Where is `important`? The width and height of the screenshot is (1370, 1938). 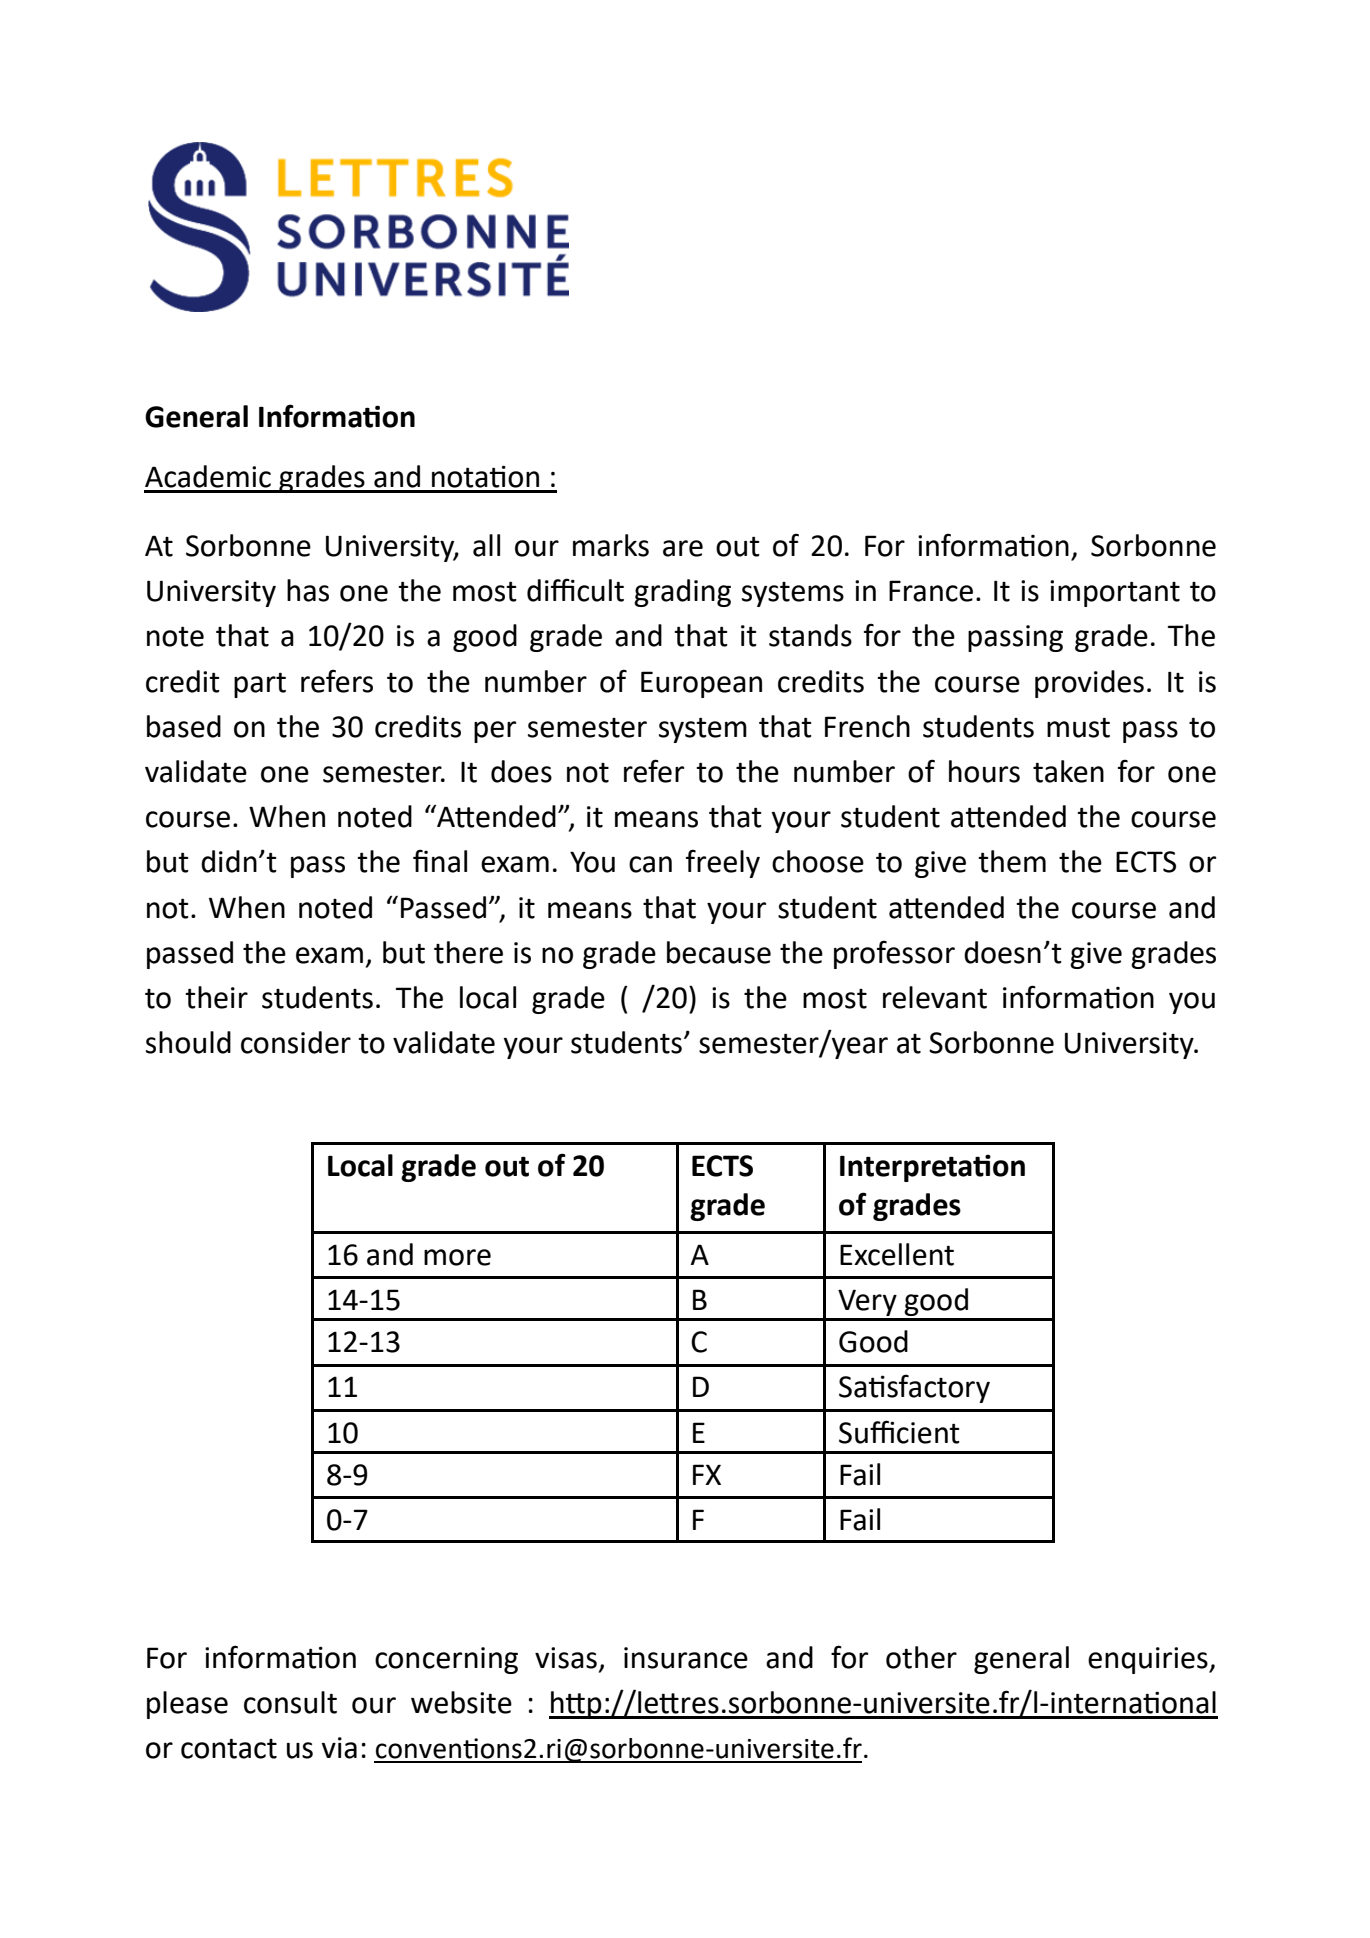
important is located at coordinates (1115, 593).
